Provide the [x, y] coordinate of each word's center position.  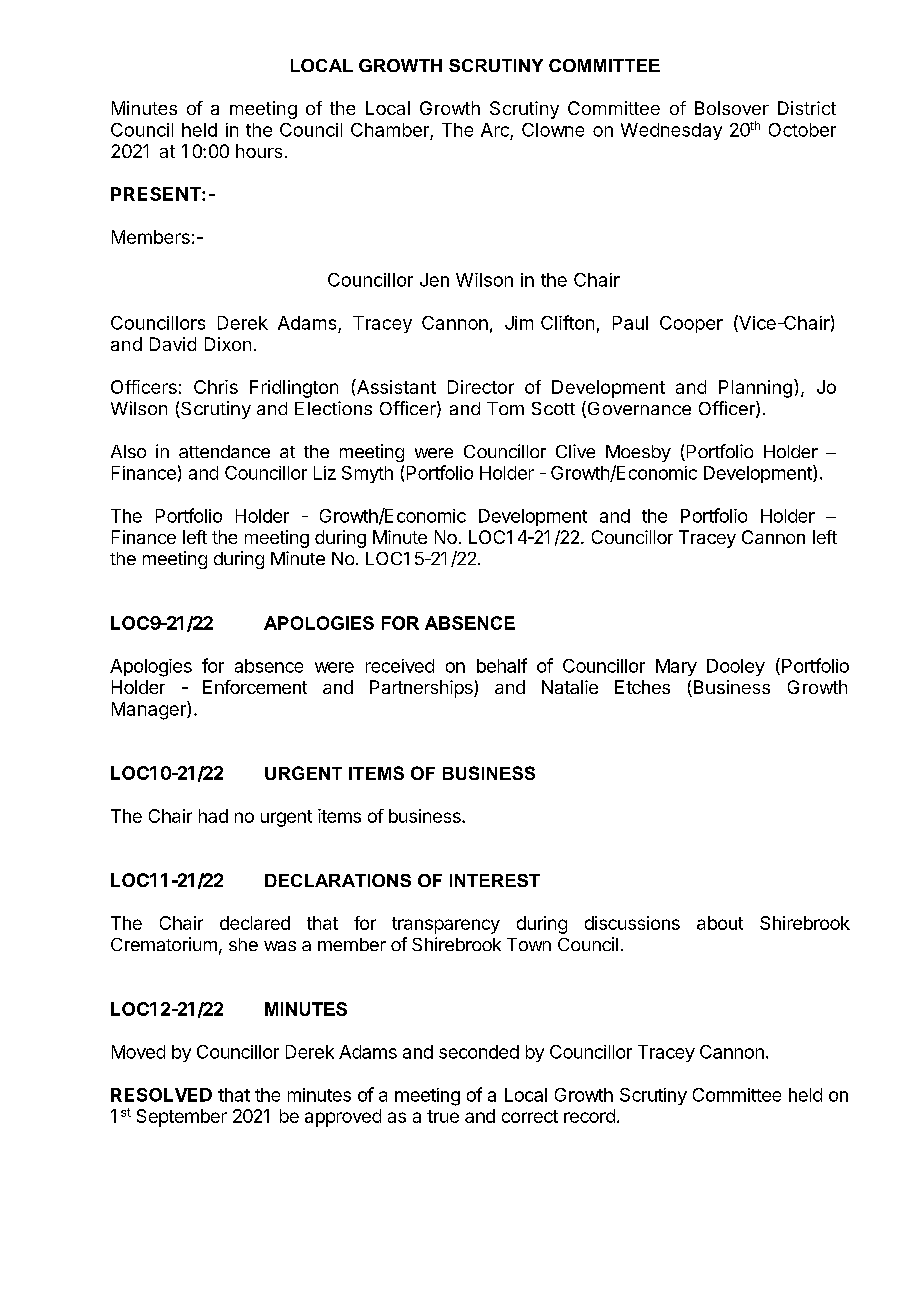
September [182, 1118]
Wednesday [671, 131]
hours [259, 151]
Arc [495, 130]
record [589, 1116]
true [443, 1116]
